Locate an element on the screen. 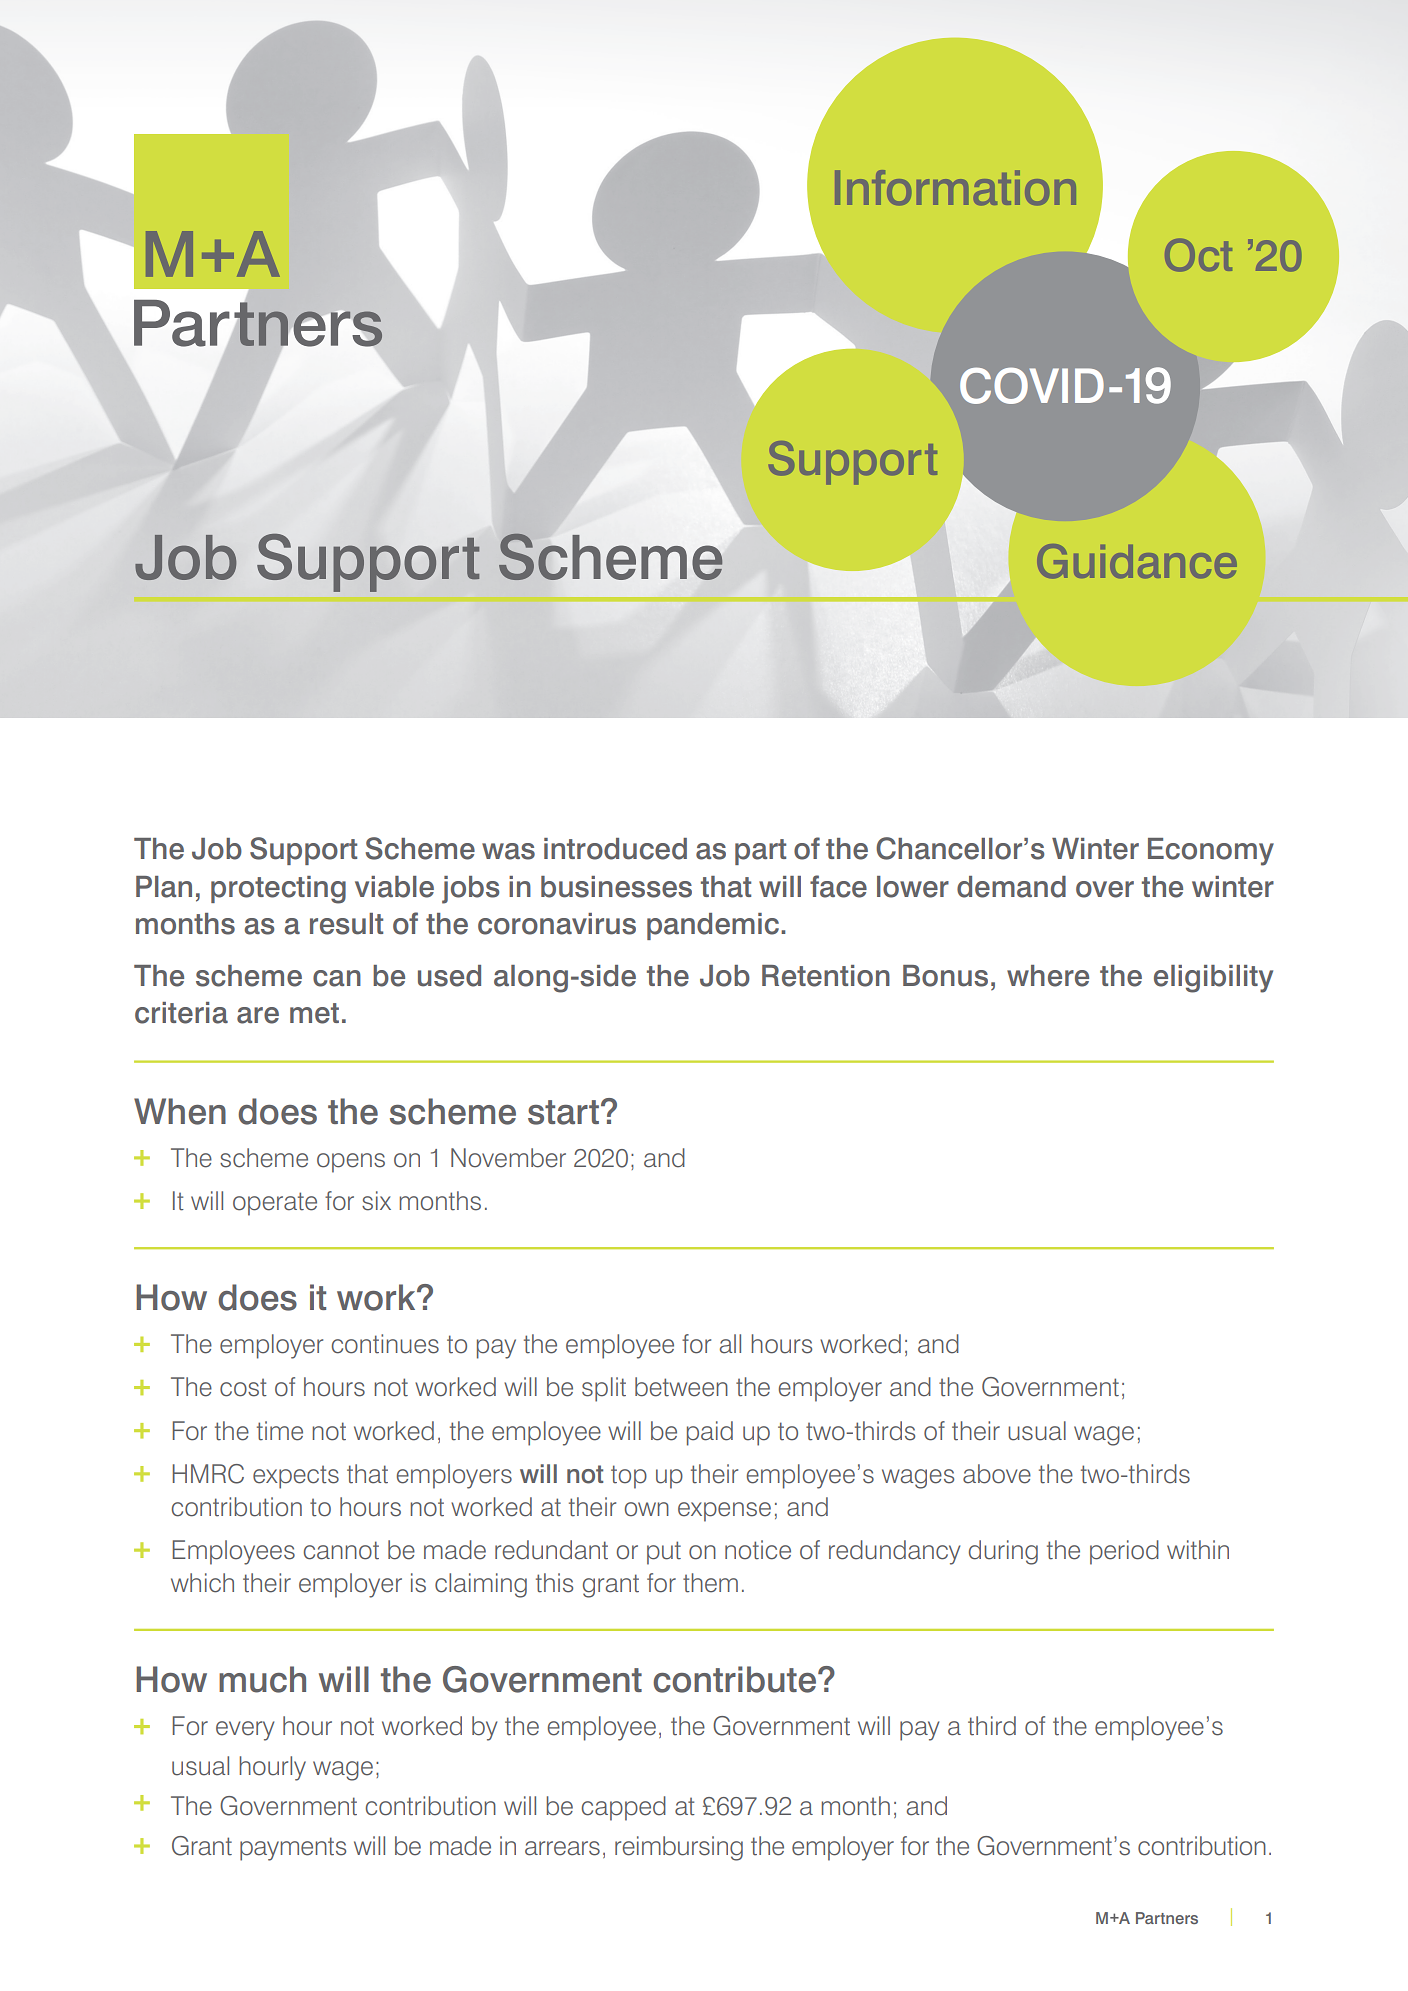 This screenshot has height=1991, width=1408. introduced is located at coordinates (615, 849).
